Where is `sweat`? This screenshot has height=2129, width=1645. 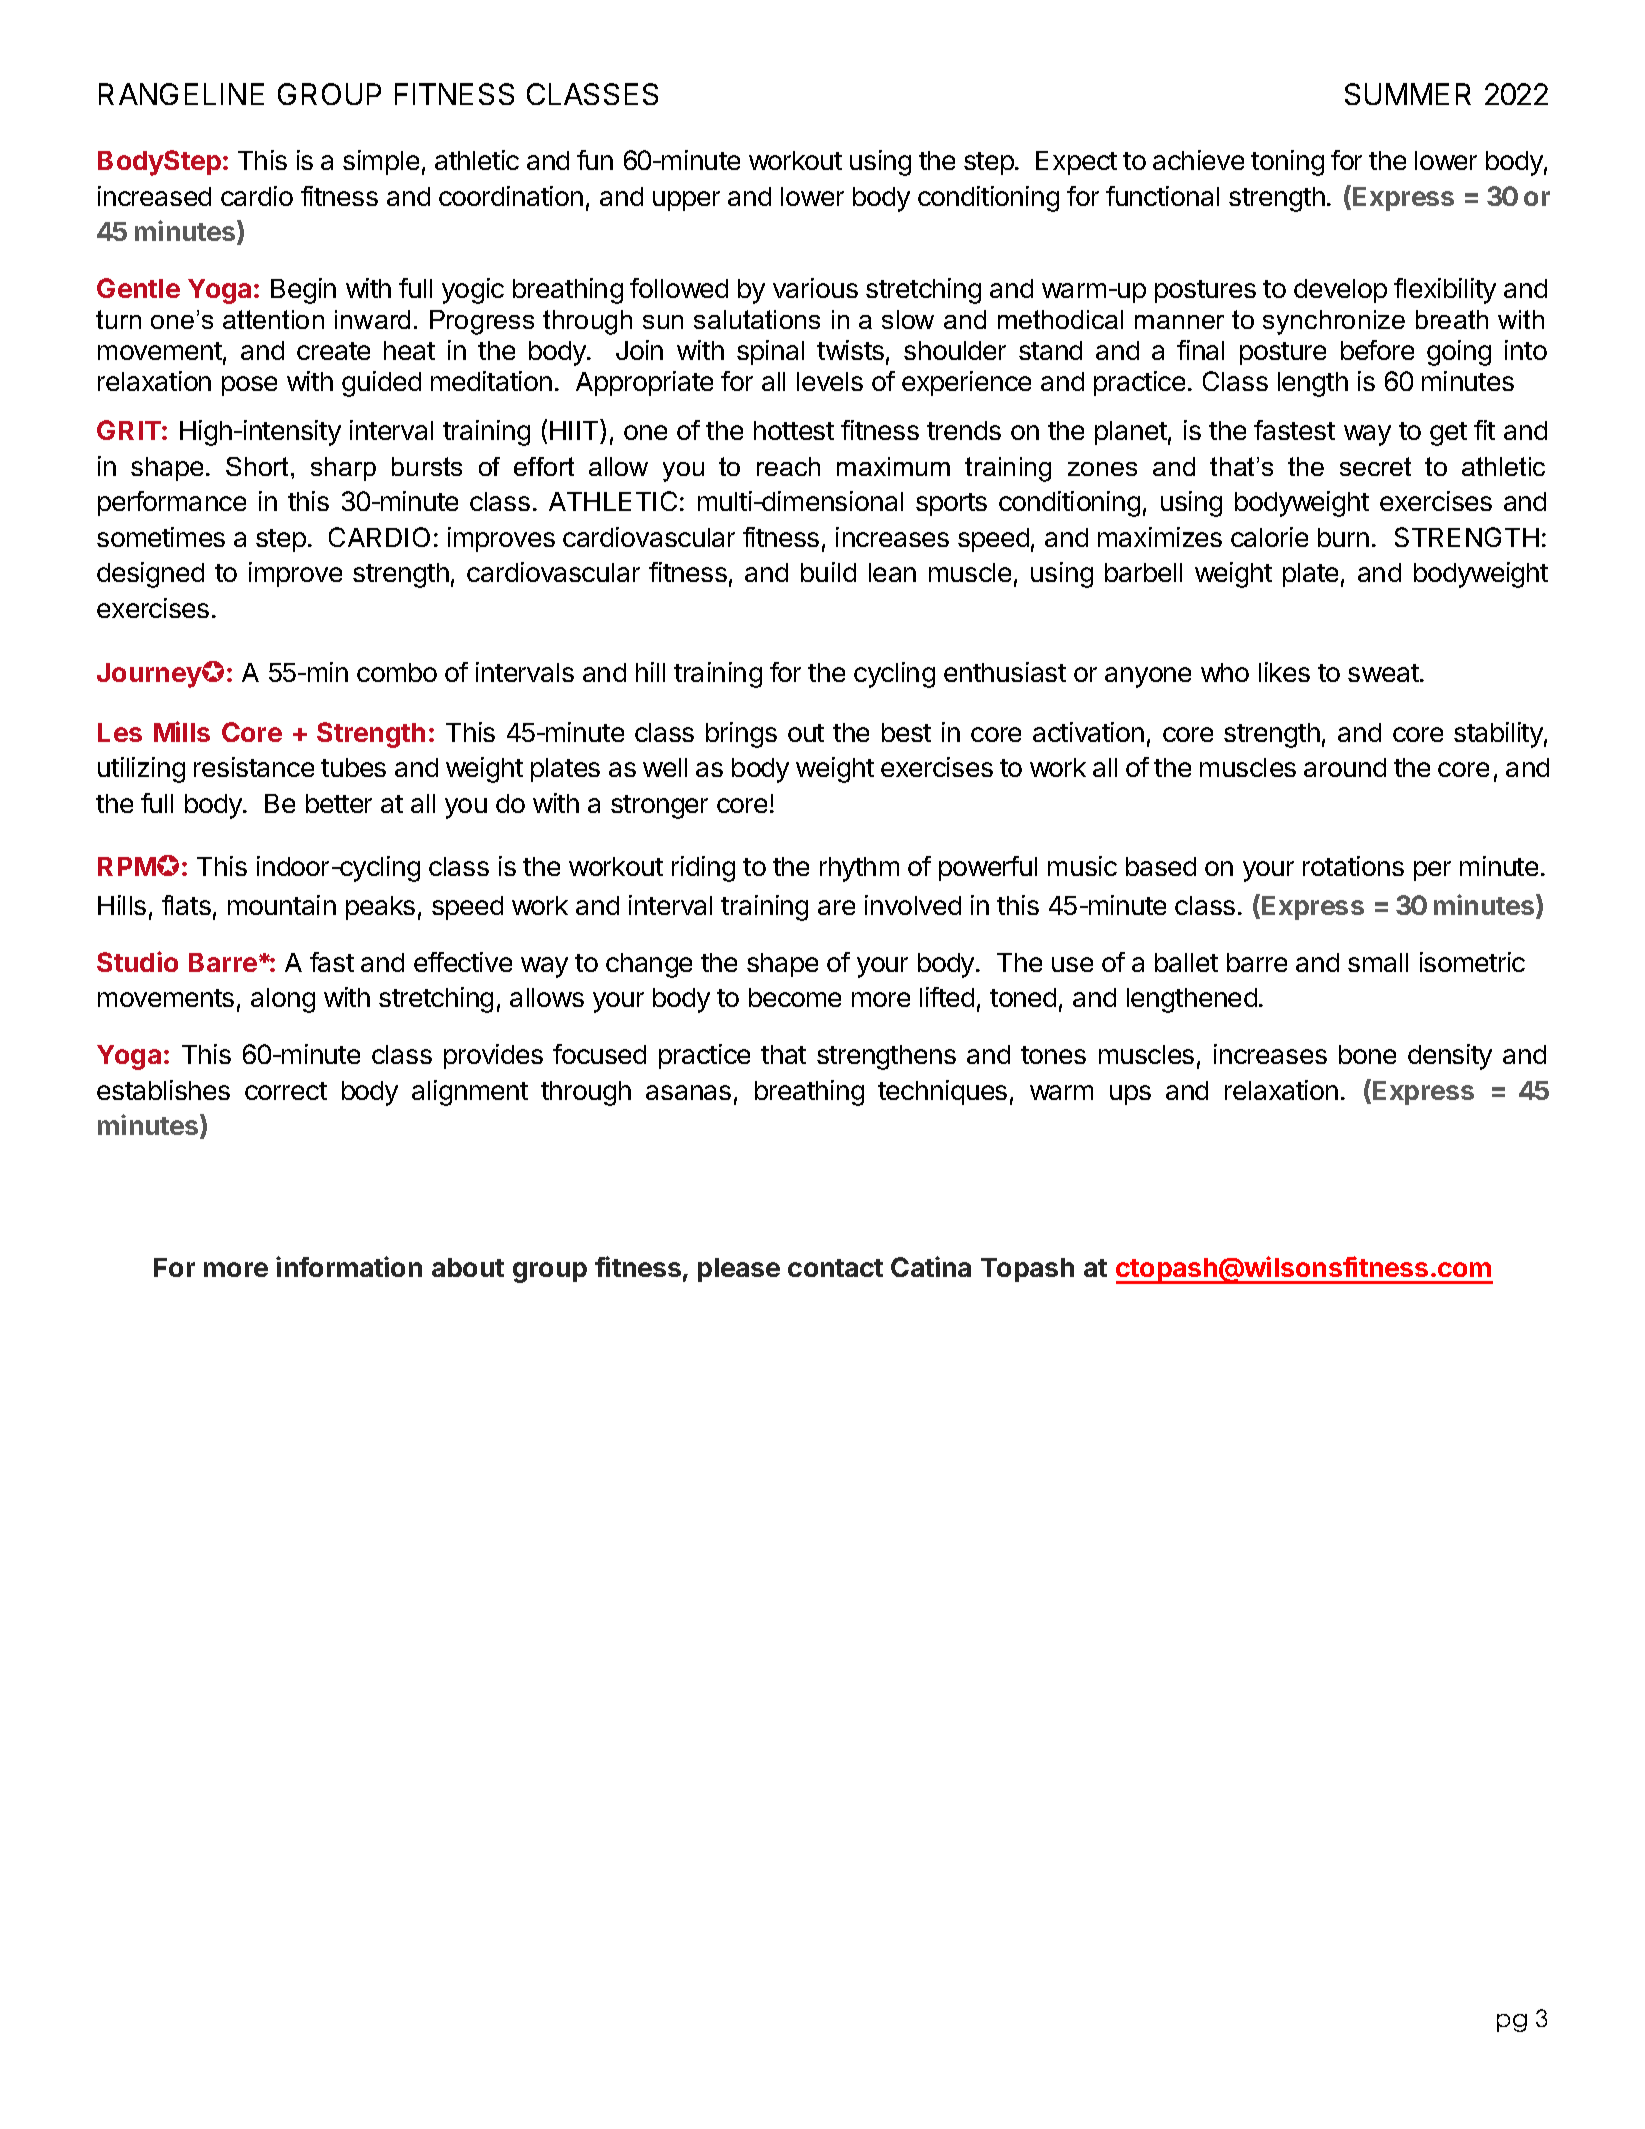
sweat is located at coordinates (1383, 673).
